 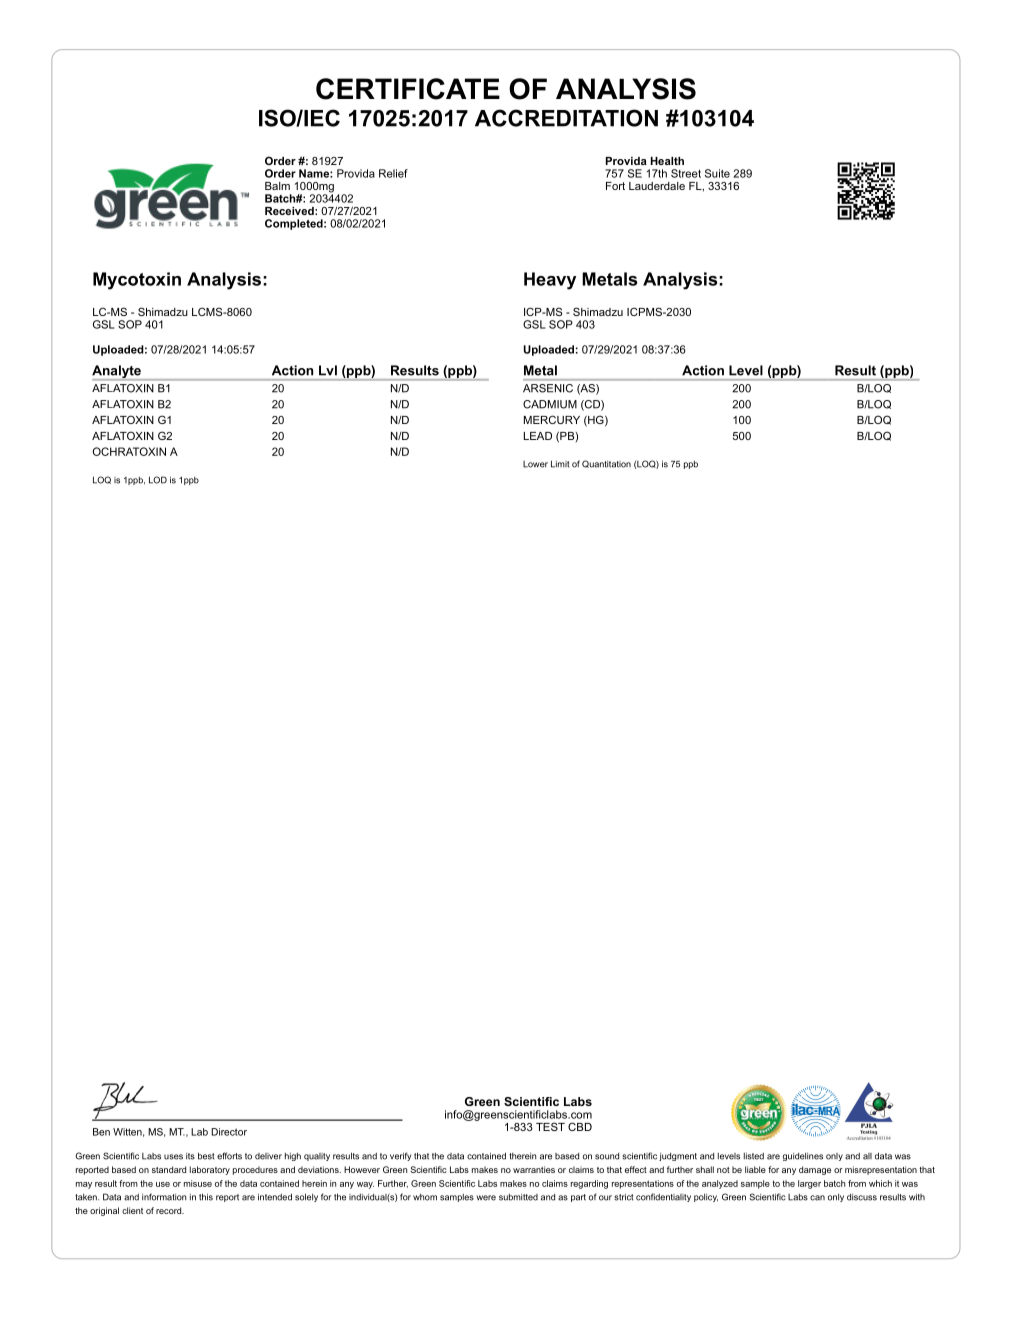 What do you see at coordinates (486, 1198) in the image?
I see `were` at bounding box center [486, 1198].
